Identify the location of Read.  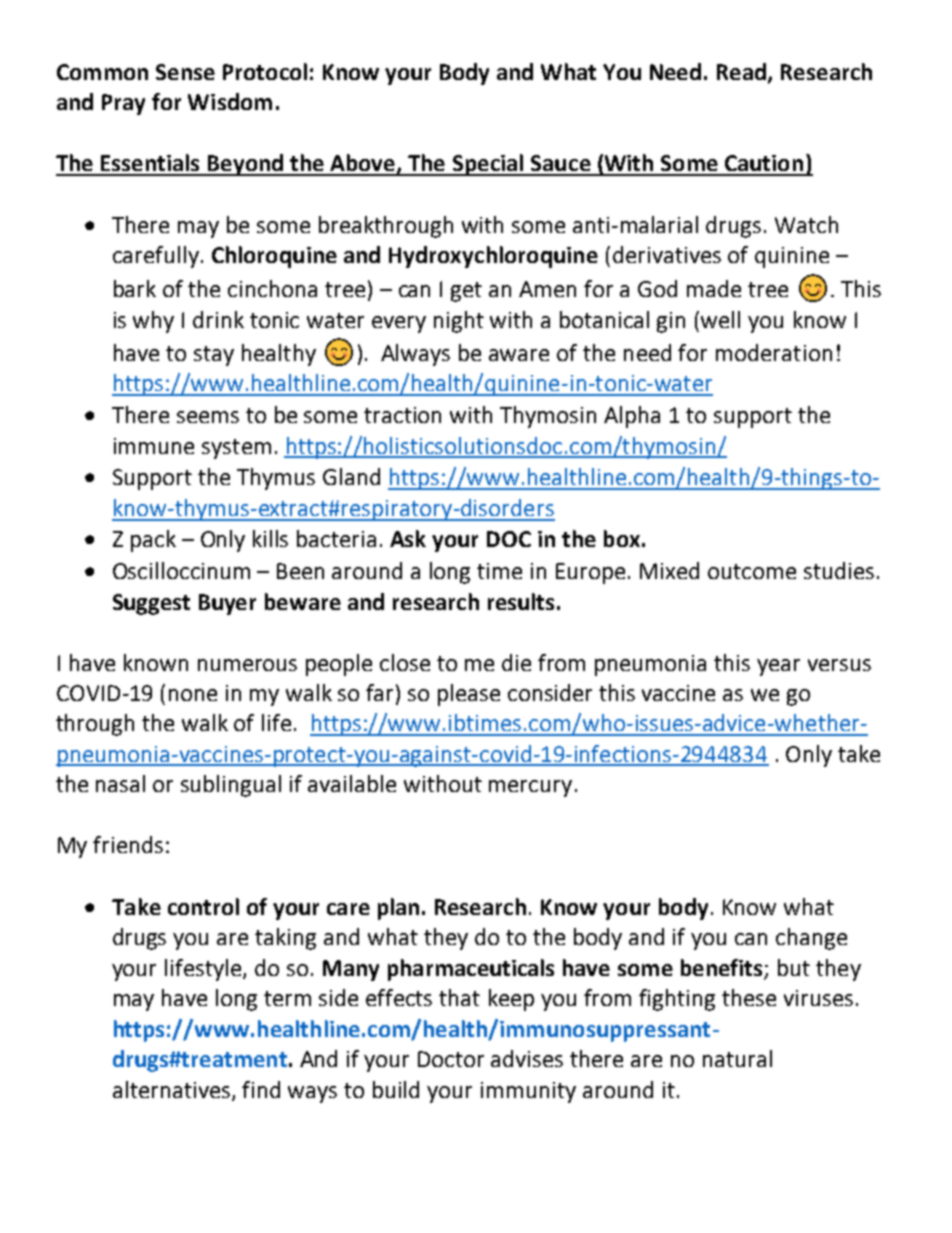
(743, 72).
